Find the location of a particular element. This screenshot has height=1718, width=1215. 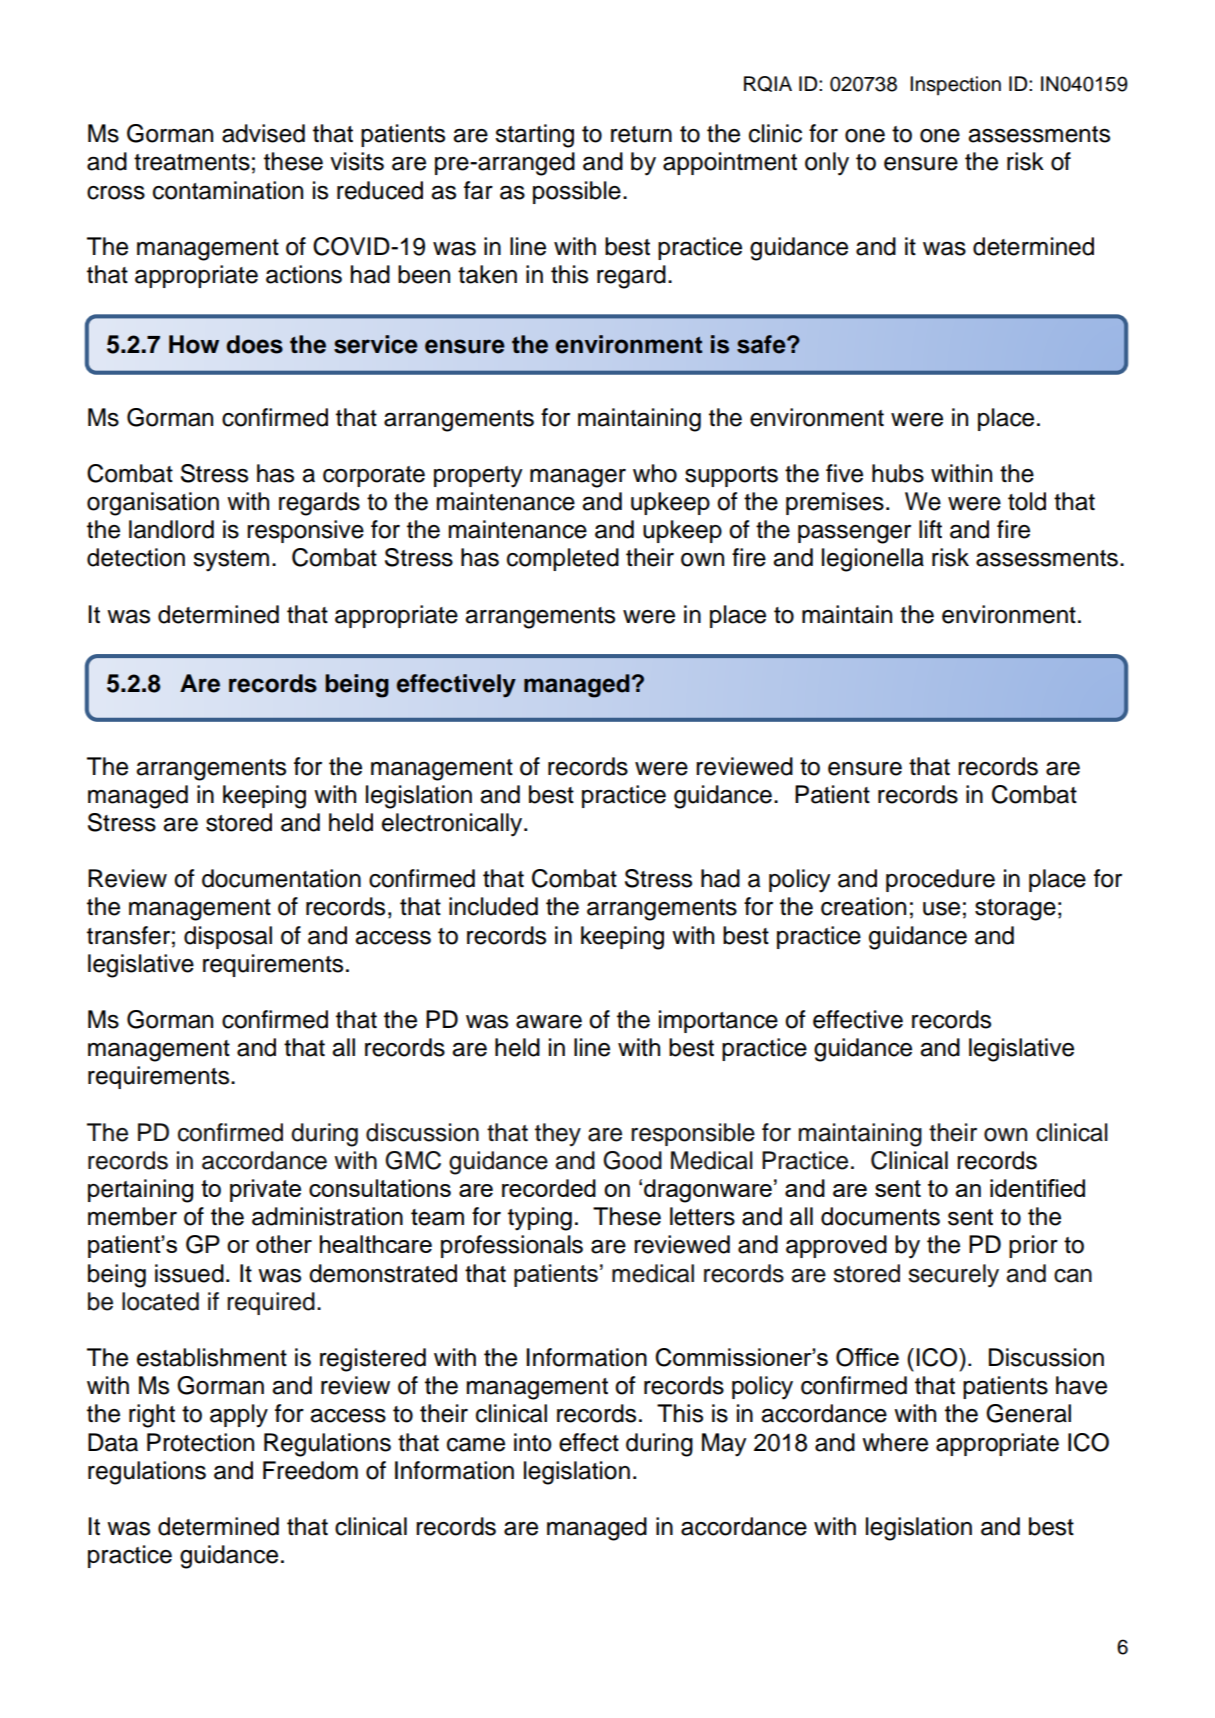

Inspection is located at coordinates (955, 86).
